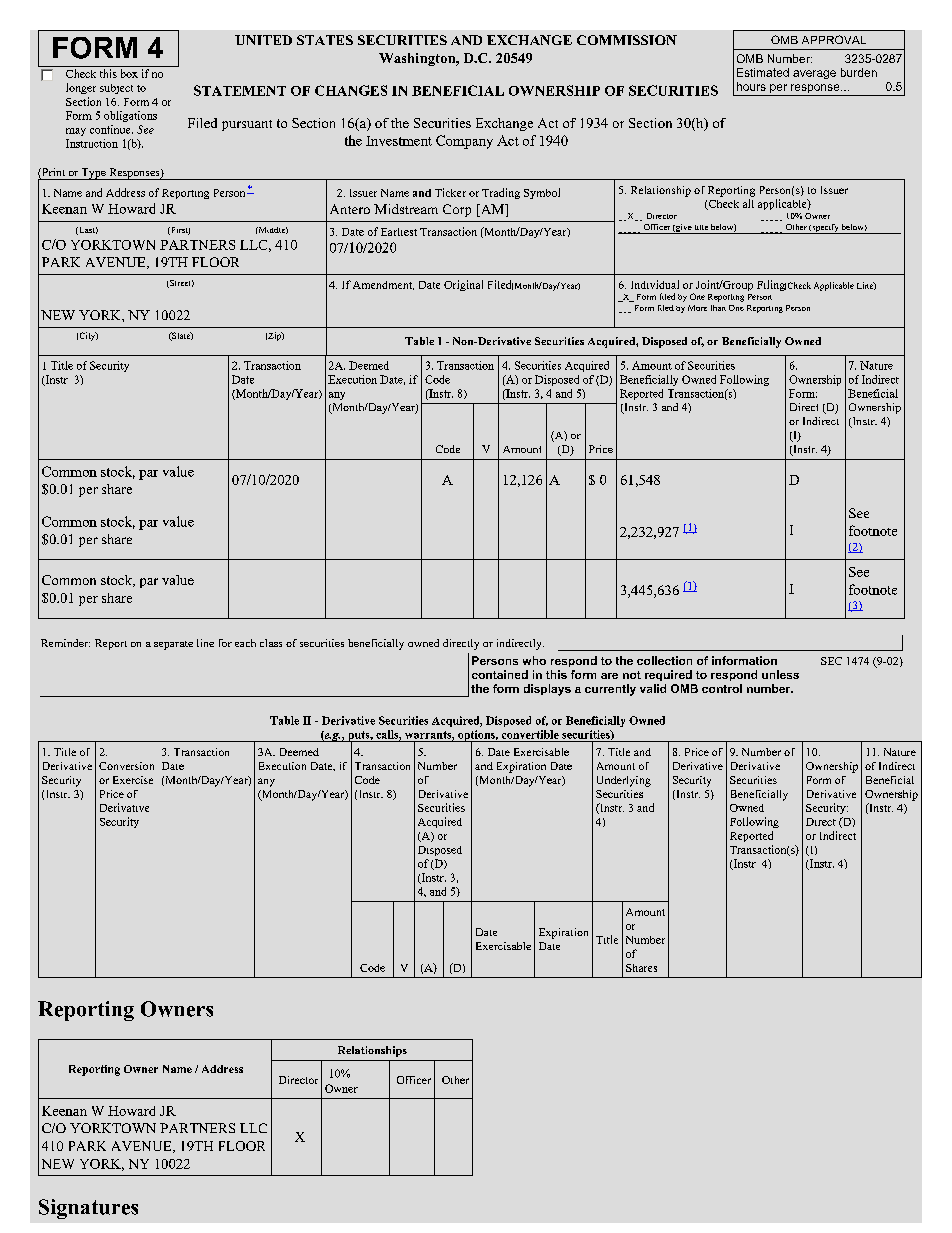 This document has width=952, height=1233. Describe the element at coordinates (383, 285) in the document. I see `Amendment` at that location.
